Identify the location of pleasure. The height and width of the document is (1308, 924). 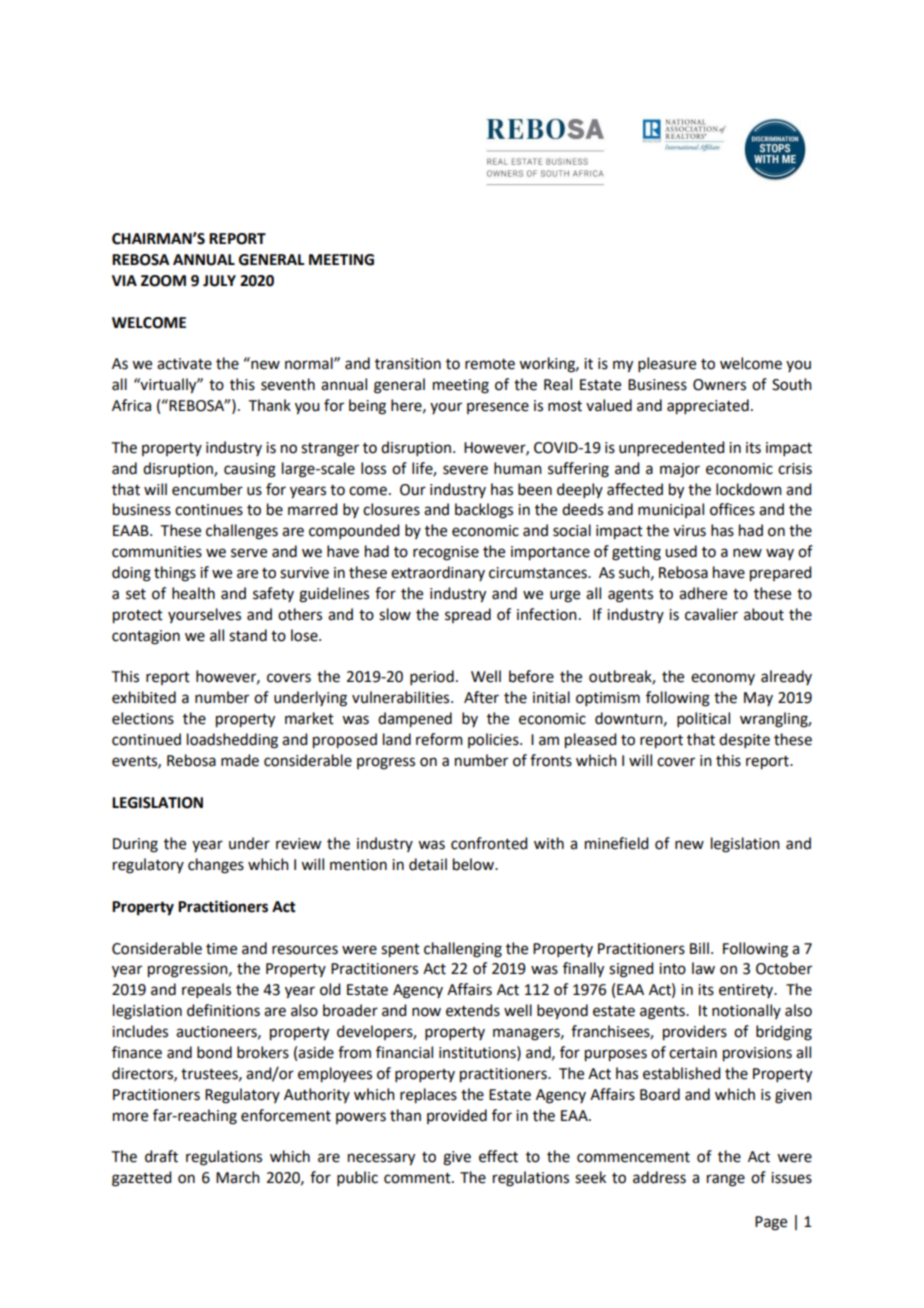
(667, 364).
